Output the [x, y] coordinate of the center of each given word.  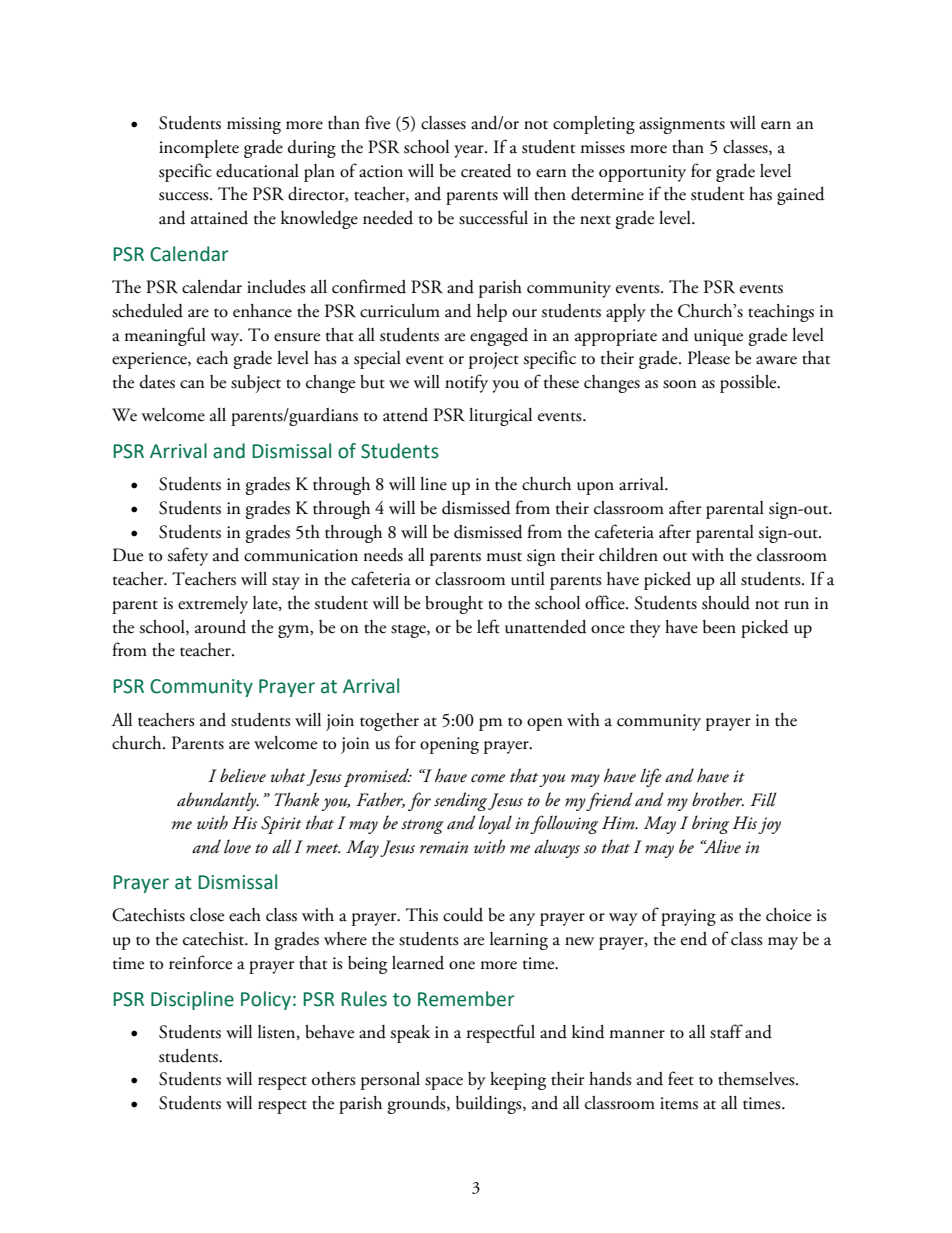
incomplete [199, 149]
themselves [757, 1079]
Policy [266, 1000]
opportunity [642, 173]
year [470, 151]
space [444, 1083]
